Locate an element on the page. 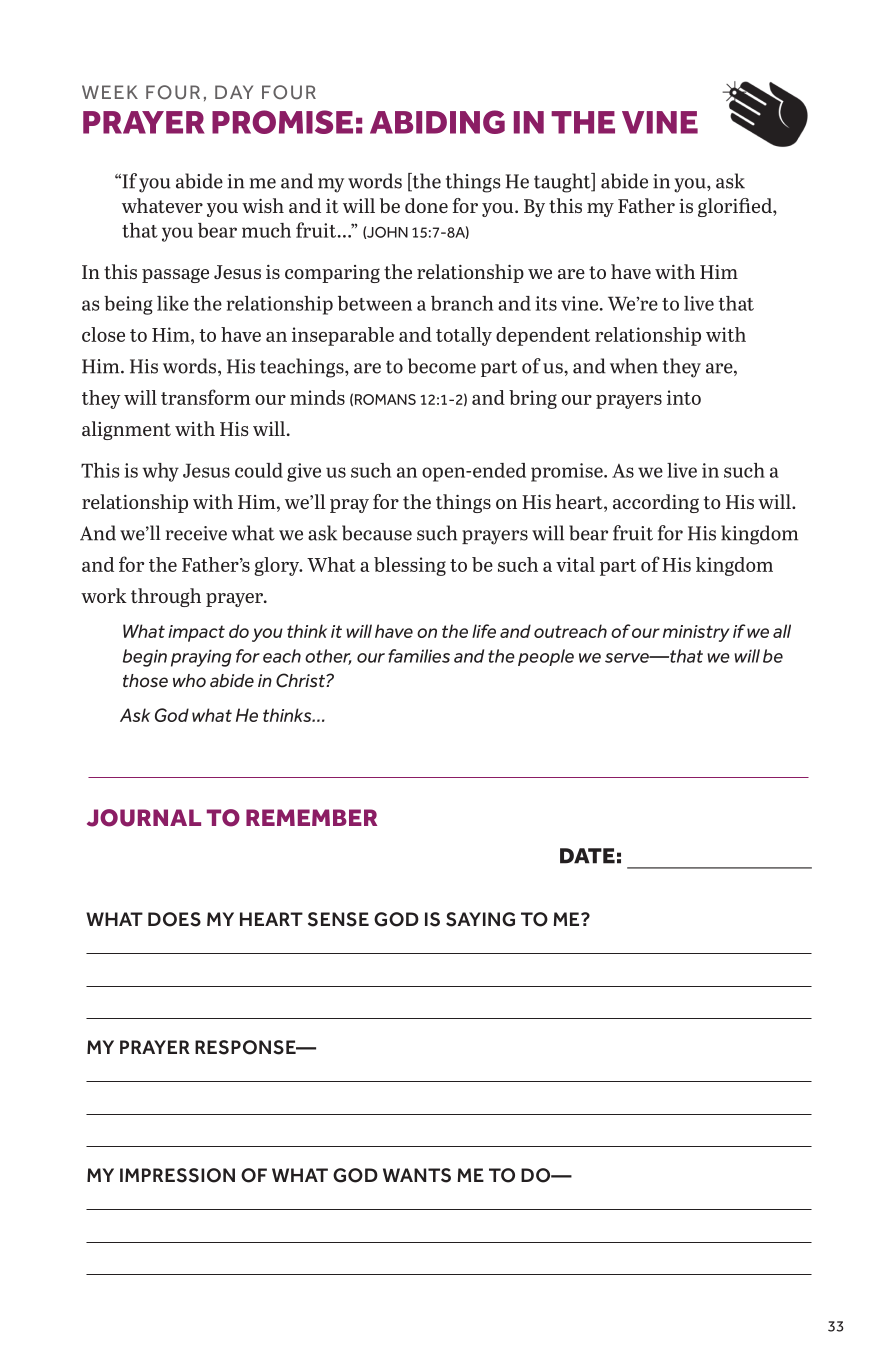 Image resolution: width=887 pixels, height=1372 pixels. families is located at coordinates (419, 656).
